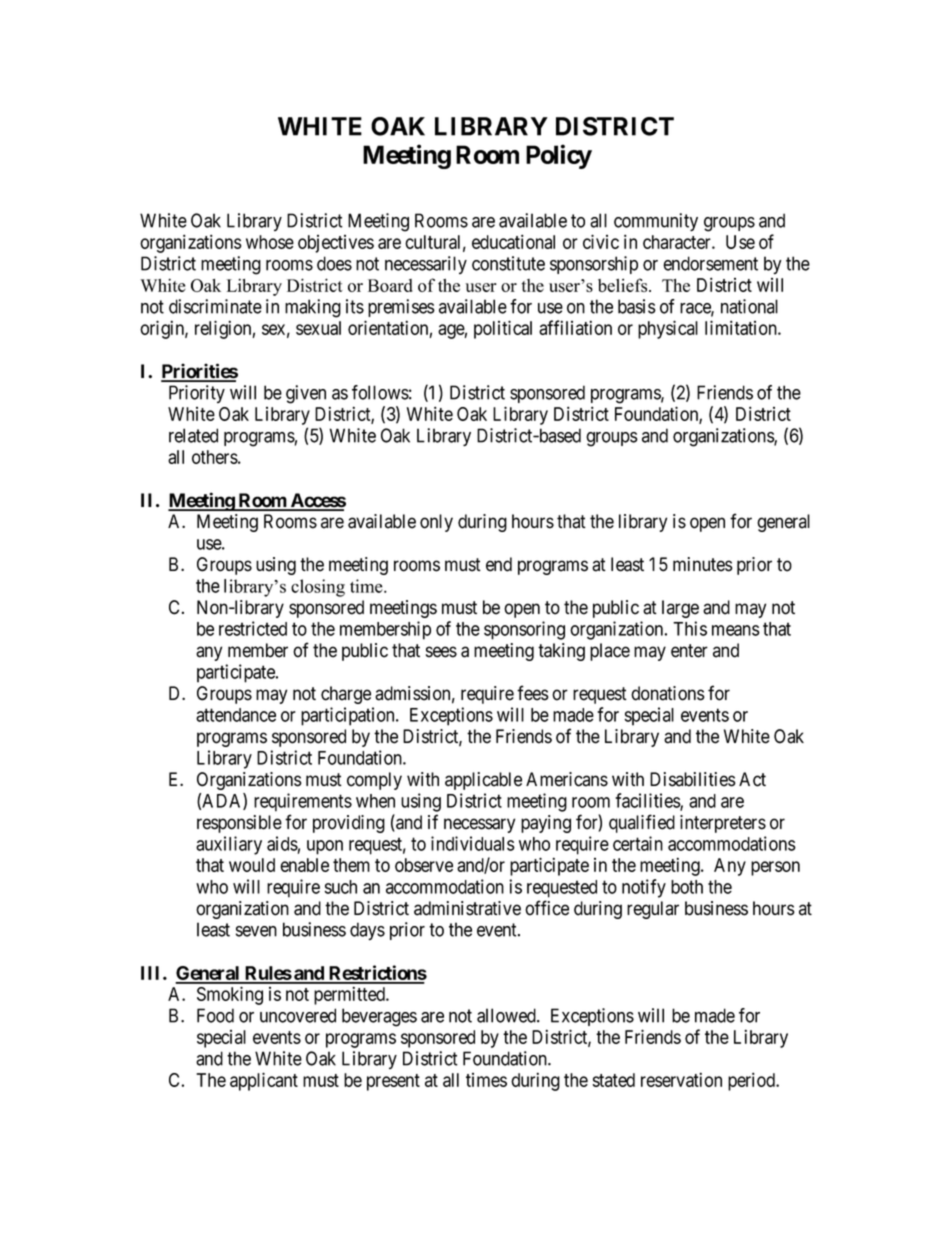 The image size is (952, 1233). Describe the element at coordinates (656, 222) in the screenshot. I see `community` at that location.
